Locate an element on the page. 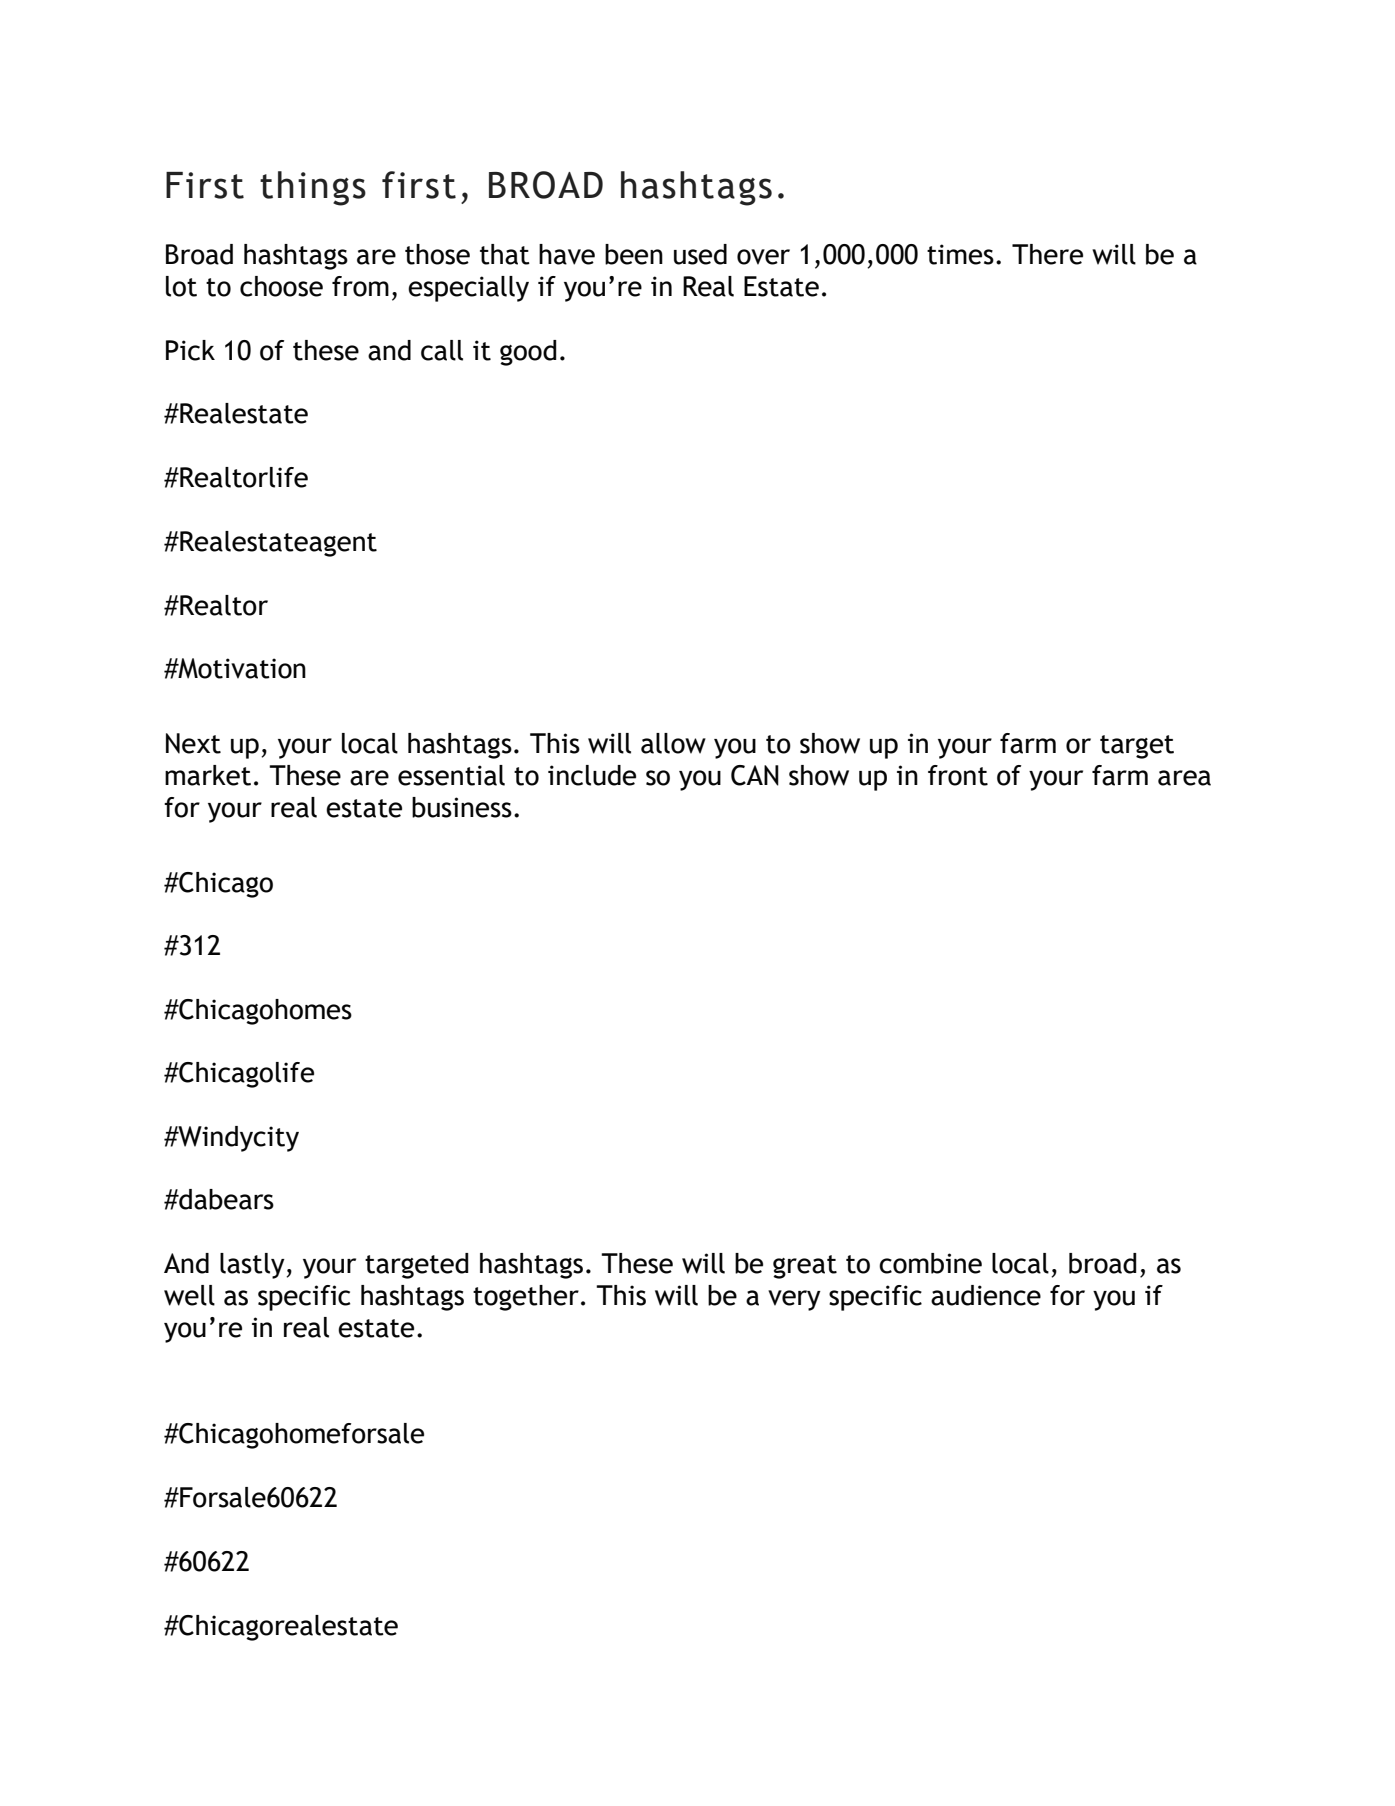 Image resolution: width=1395 pixels, height=1806 pixels. great is located at coordinates (805, 1267).
